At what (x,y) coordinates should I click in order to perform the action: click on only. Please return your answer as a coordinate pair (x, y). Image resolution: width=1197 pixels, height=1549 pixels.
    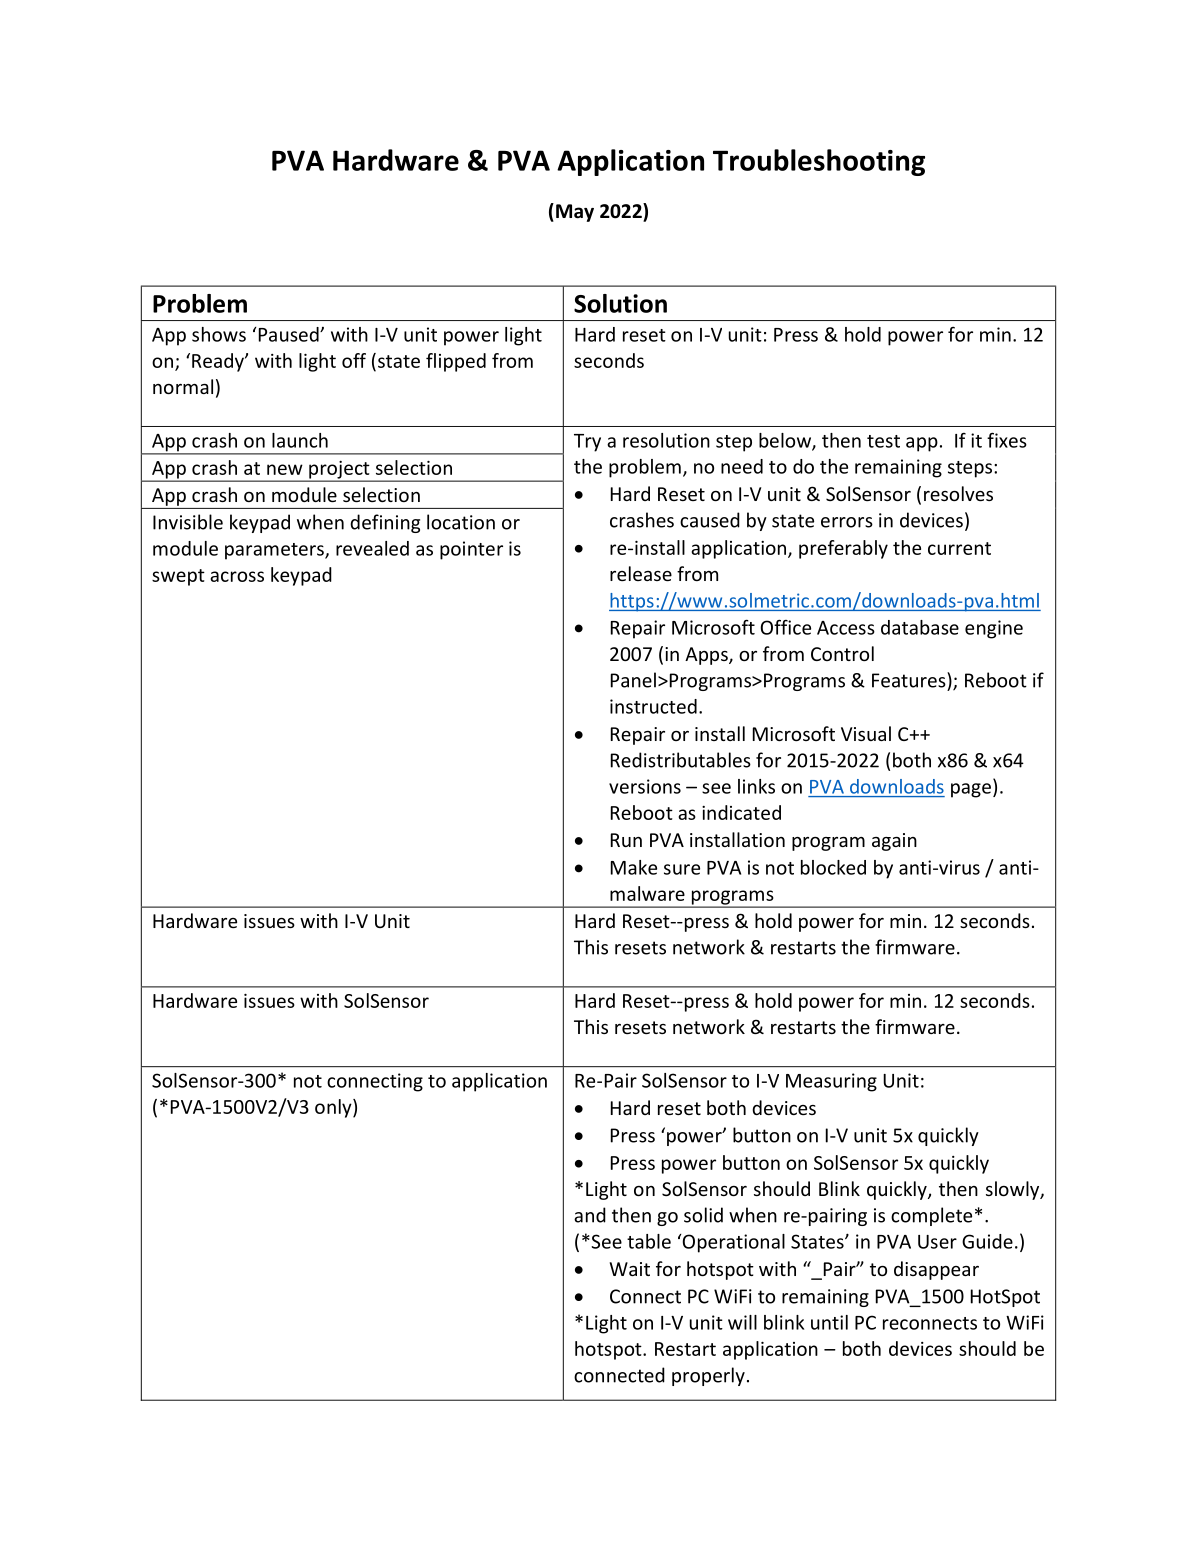
    Looking at the image, I should click on (334, 1108).
